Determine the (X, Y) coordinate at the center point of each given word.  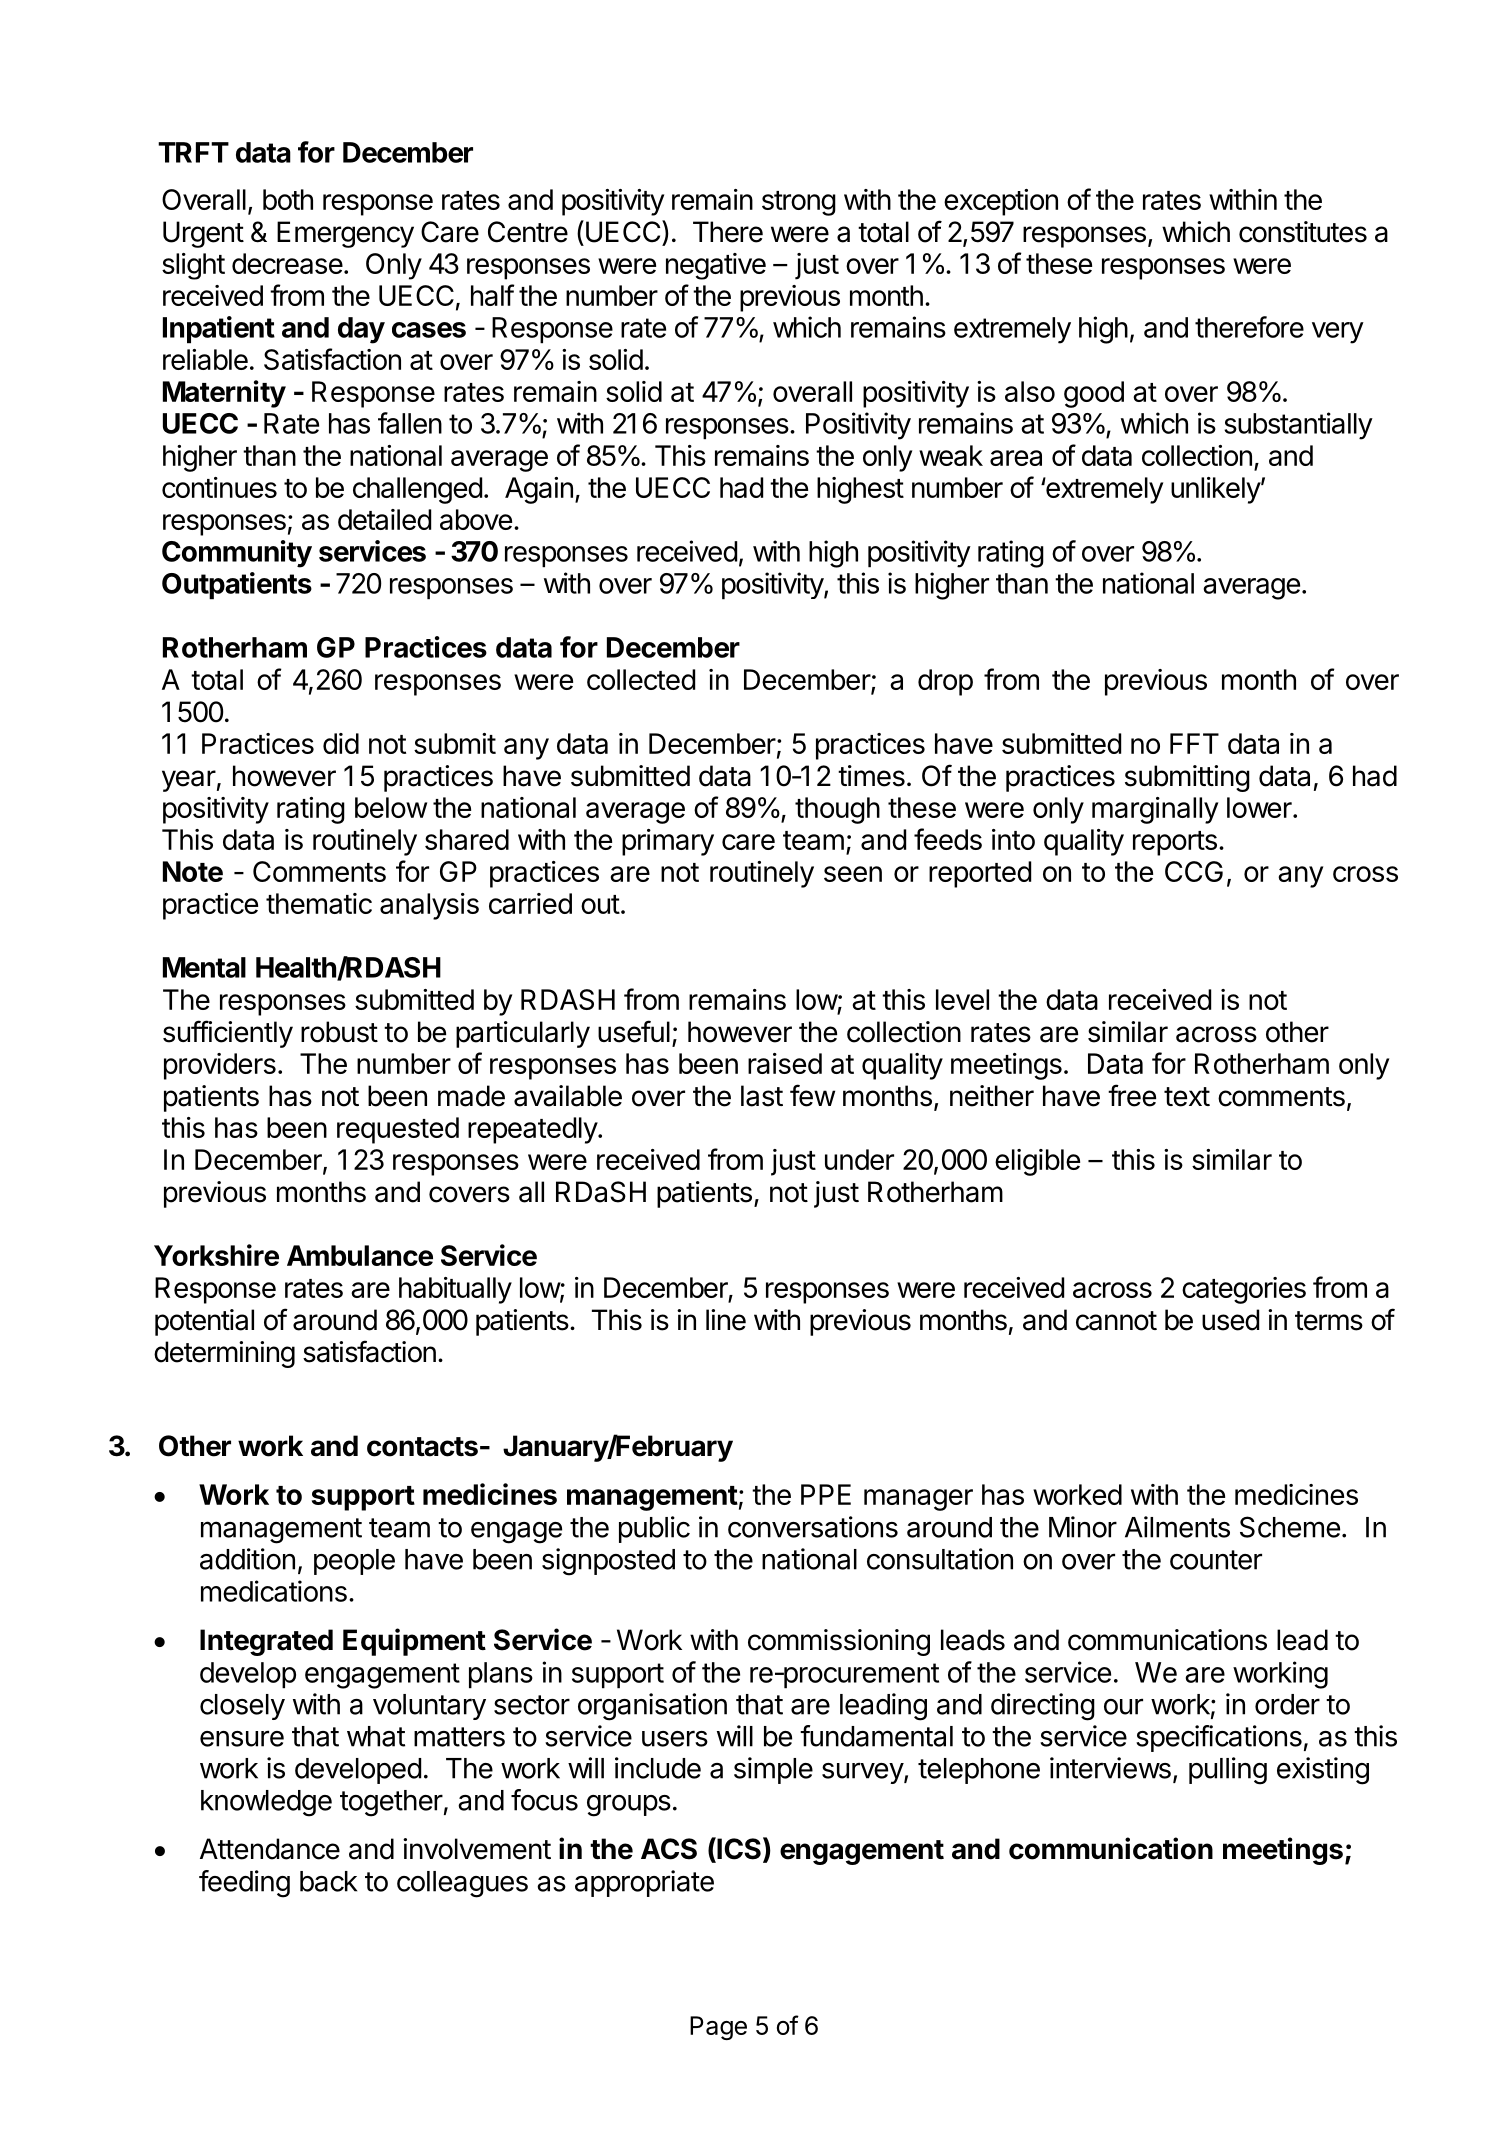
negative (716, 266)
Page (718, 2028)
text (1187, 1097)
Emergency (345, 234)
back (328, 1881)
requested (398, 1130)
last (762, 1096)
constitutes (1303, 232)
